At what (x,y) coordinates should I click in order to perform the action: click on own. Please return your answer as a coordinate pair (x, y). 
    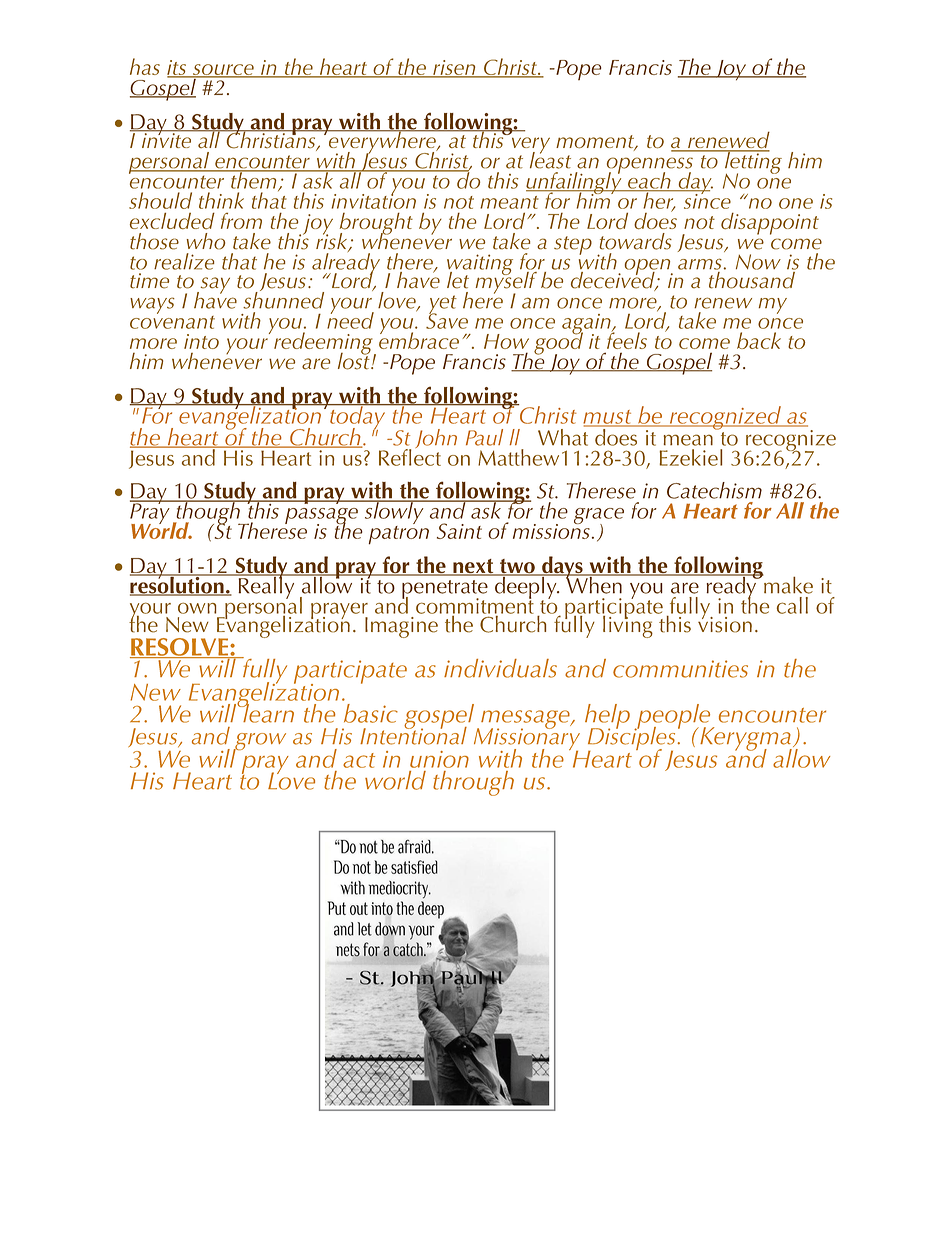
    Looking at the image, I should click on (197, 608).
